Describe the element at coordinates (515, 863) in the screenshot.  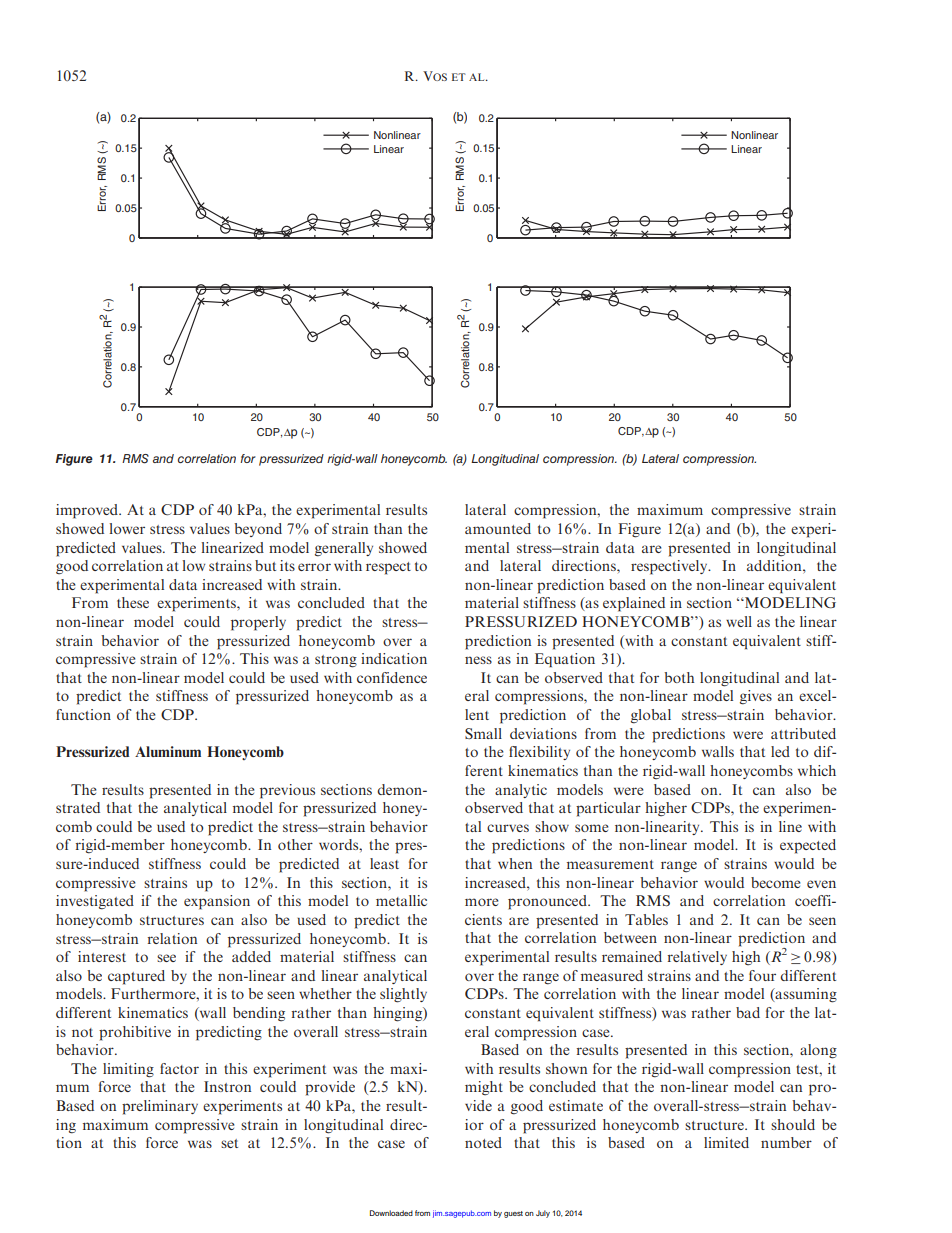
I see `when` at that location.
